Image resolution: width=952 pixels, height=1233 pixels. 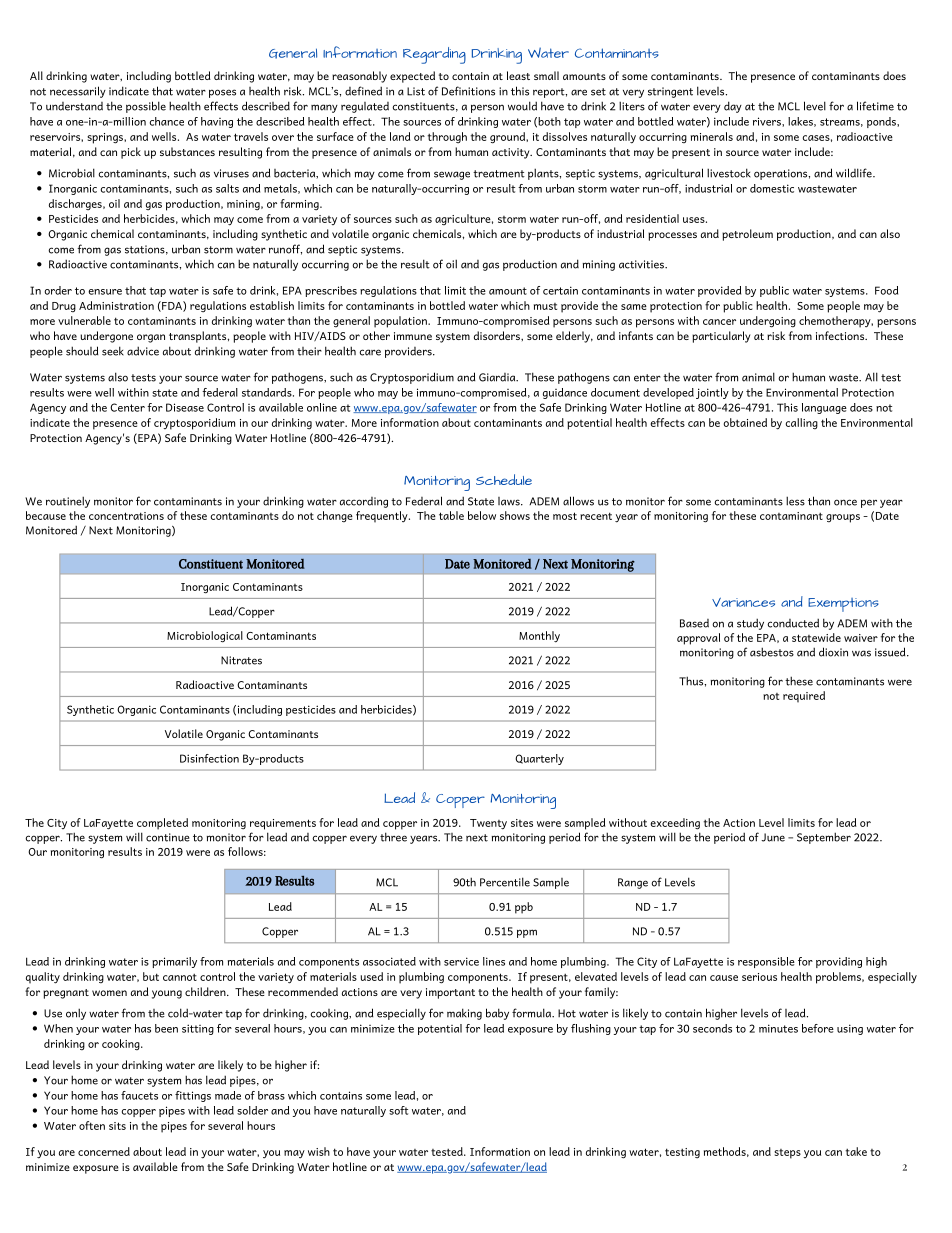 I want to click on conducted, so click(x=793, y=623).
